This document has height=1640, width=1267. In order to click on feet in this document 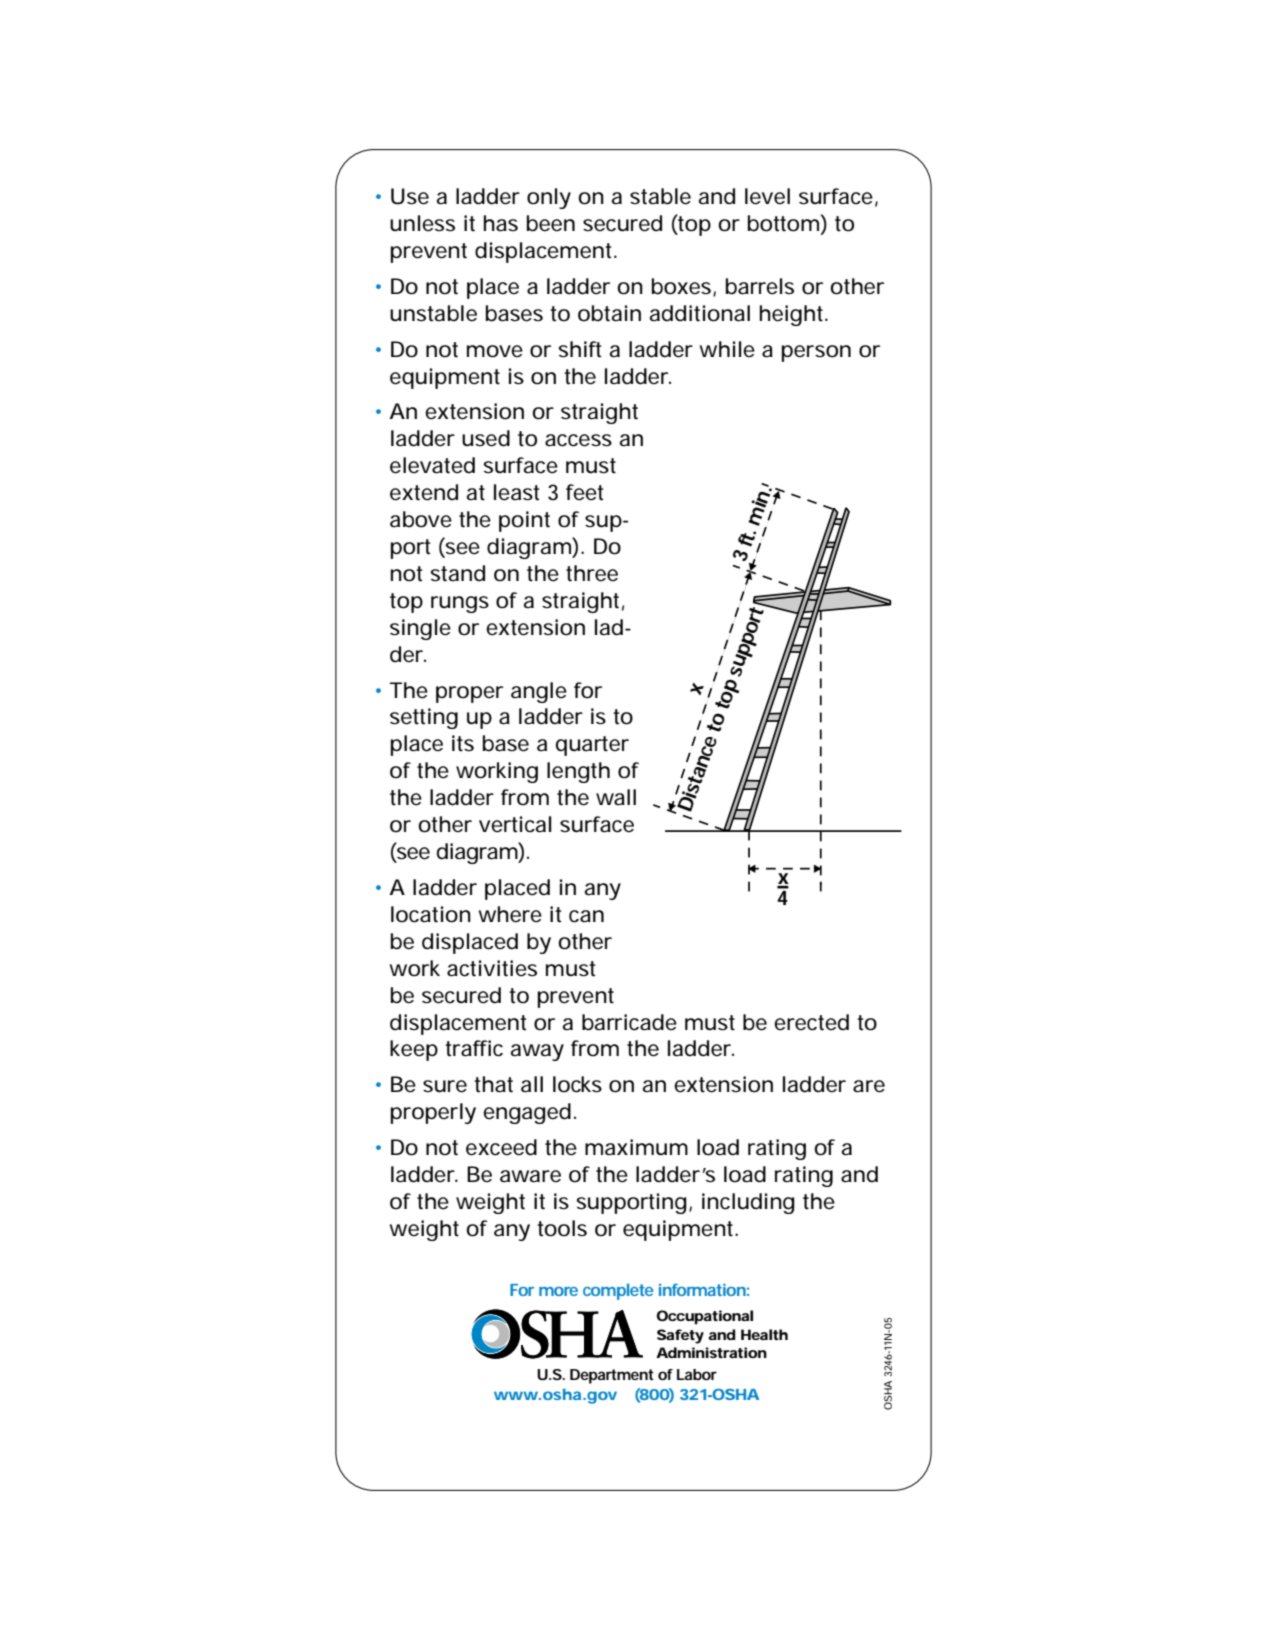, I will do `click(585, 492)`.
